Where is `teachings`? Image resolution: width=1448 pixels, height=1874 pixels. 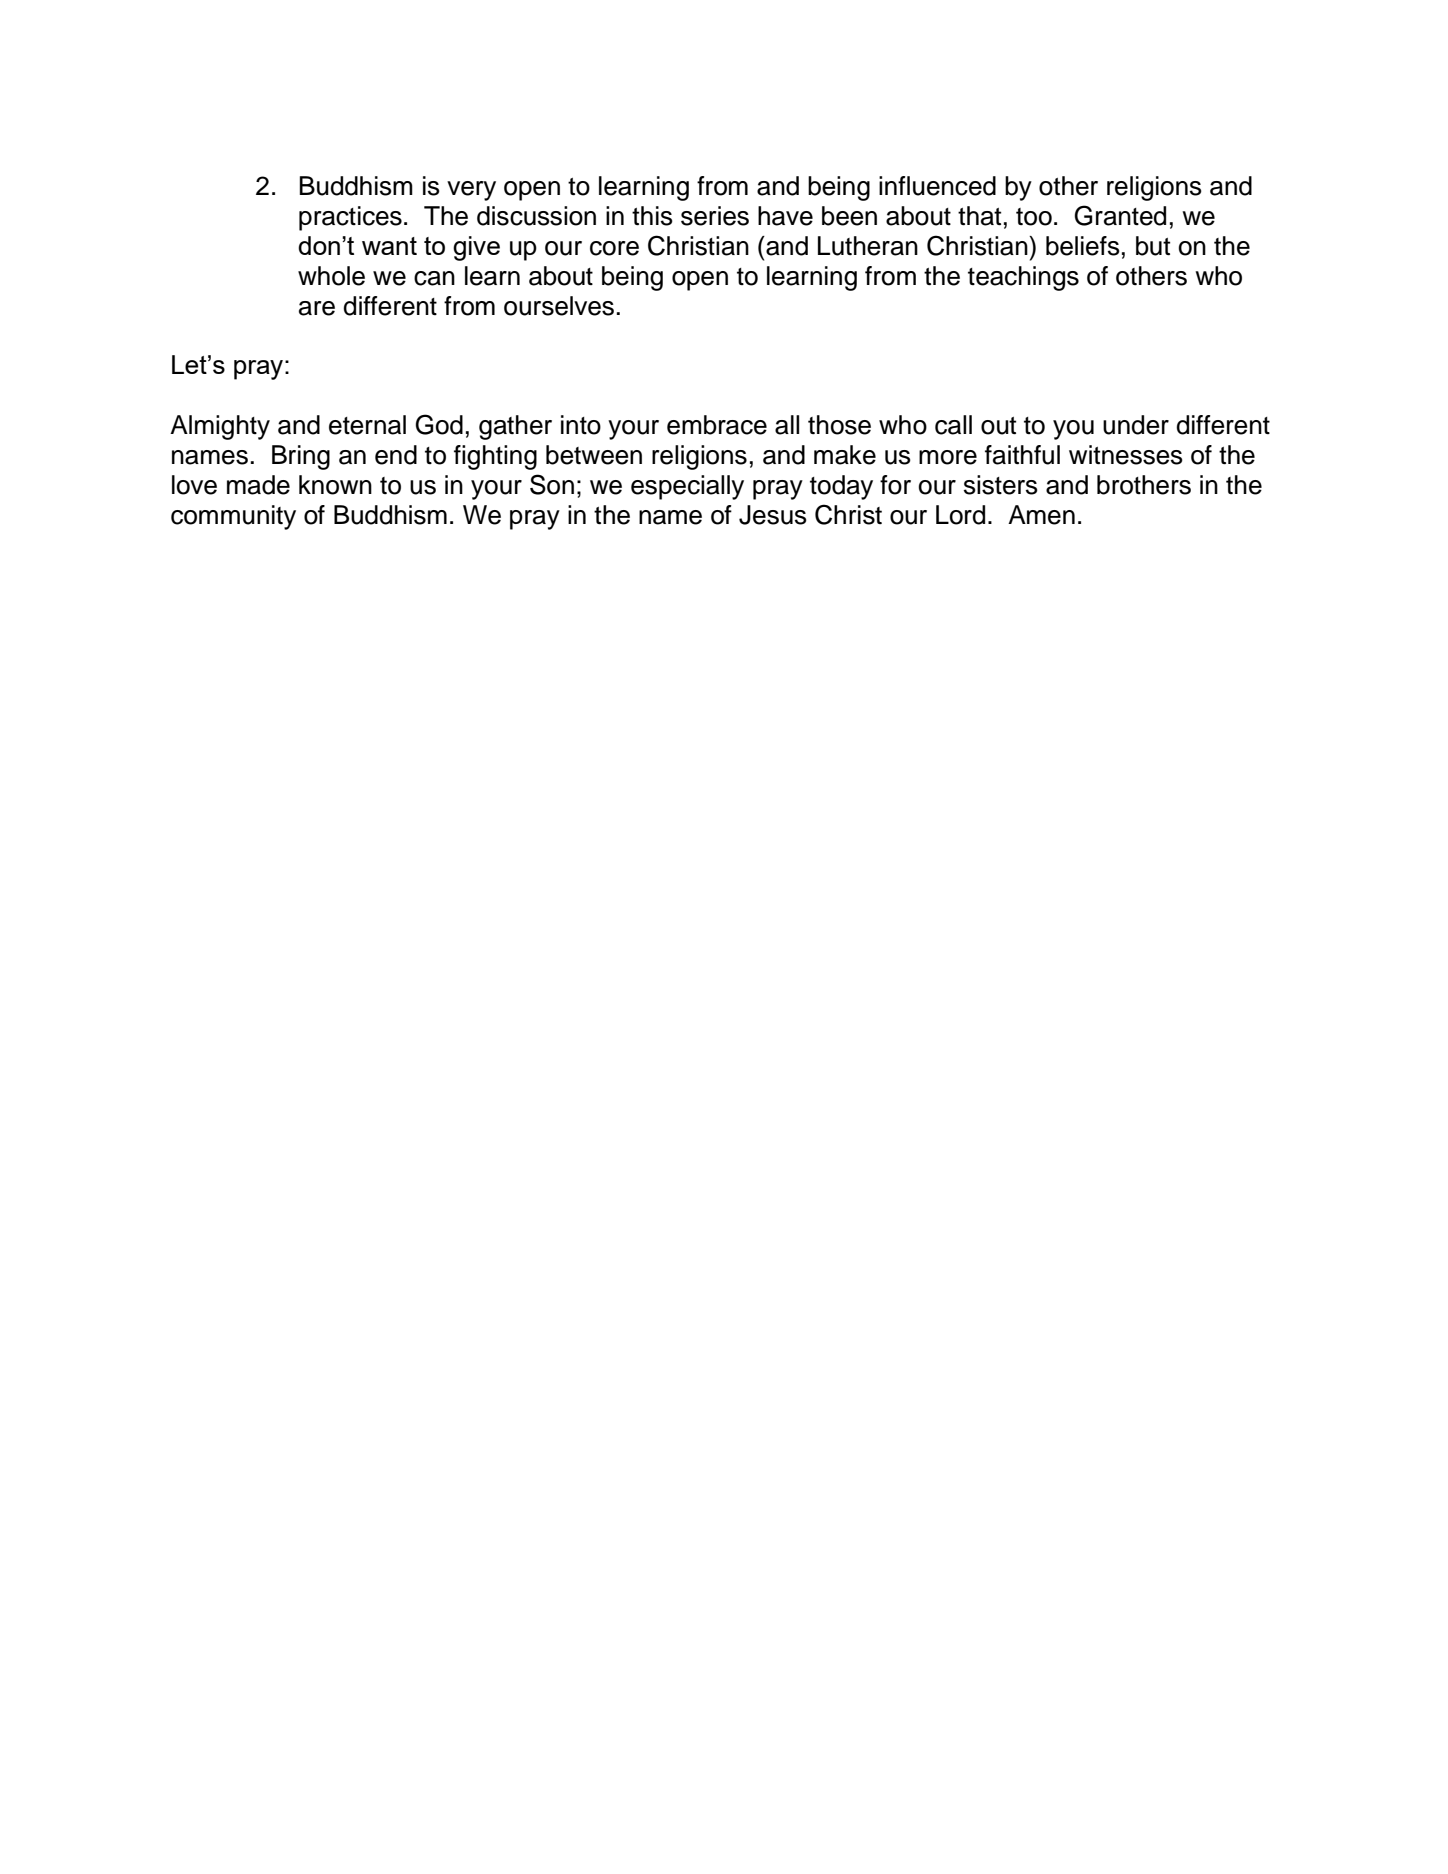
teachings is located at coordinates (1023, 278).
